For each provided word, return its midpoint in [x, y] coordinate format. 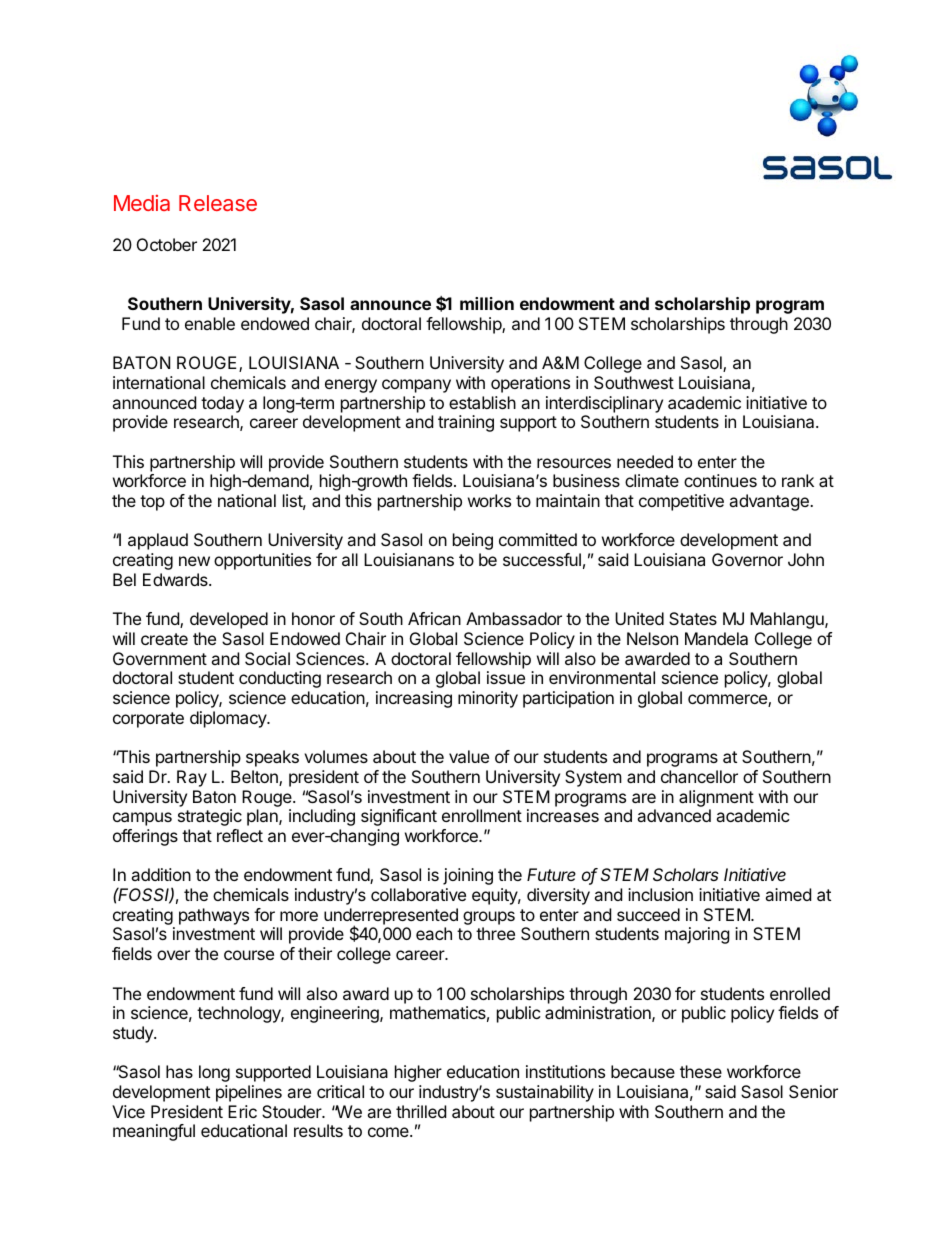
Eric [242, 1111]
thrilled [421, 1111]
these [701, 1071]
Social [267, 658]
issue [506, 677]
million [487, 303]
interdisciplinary [604, 404]
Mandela [716, 638]
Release [218, 203]
